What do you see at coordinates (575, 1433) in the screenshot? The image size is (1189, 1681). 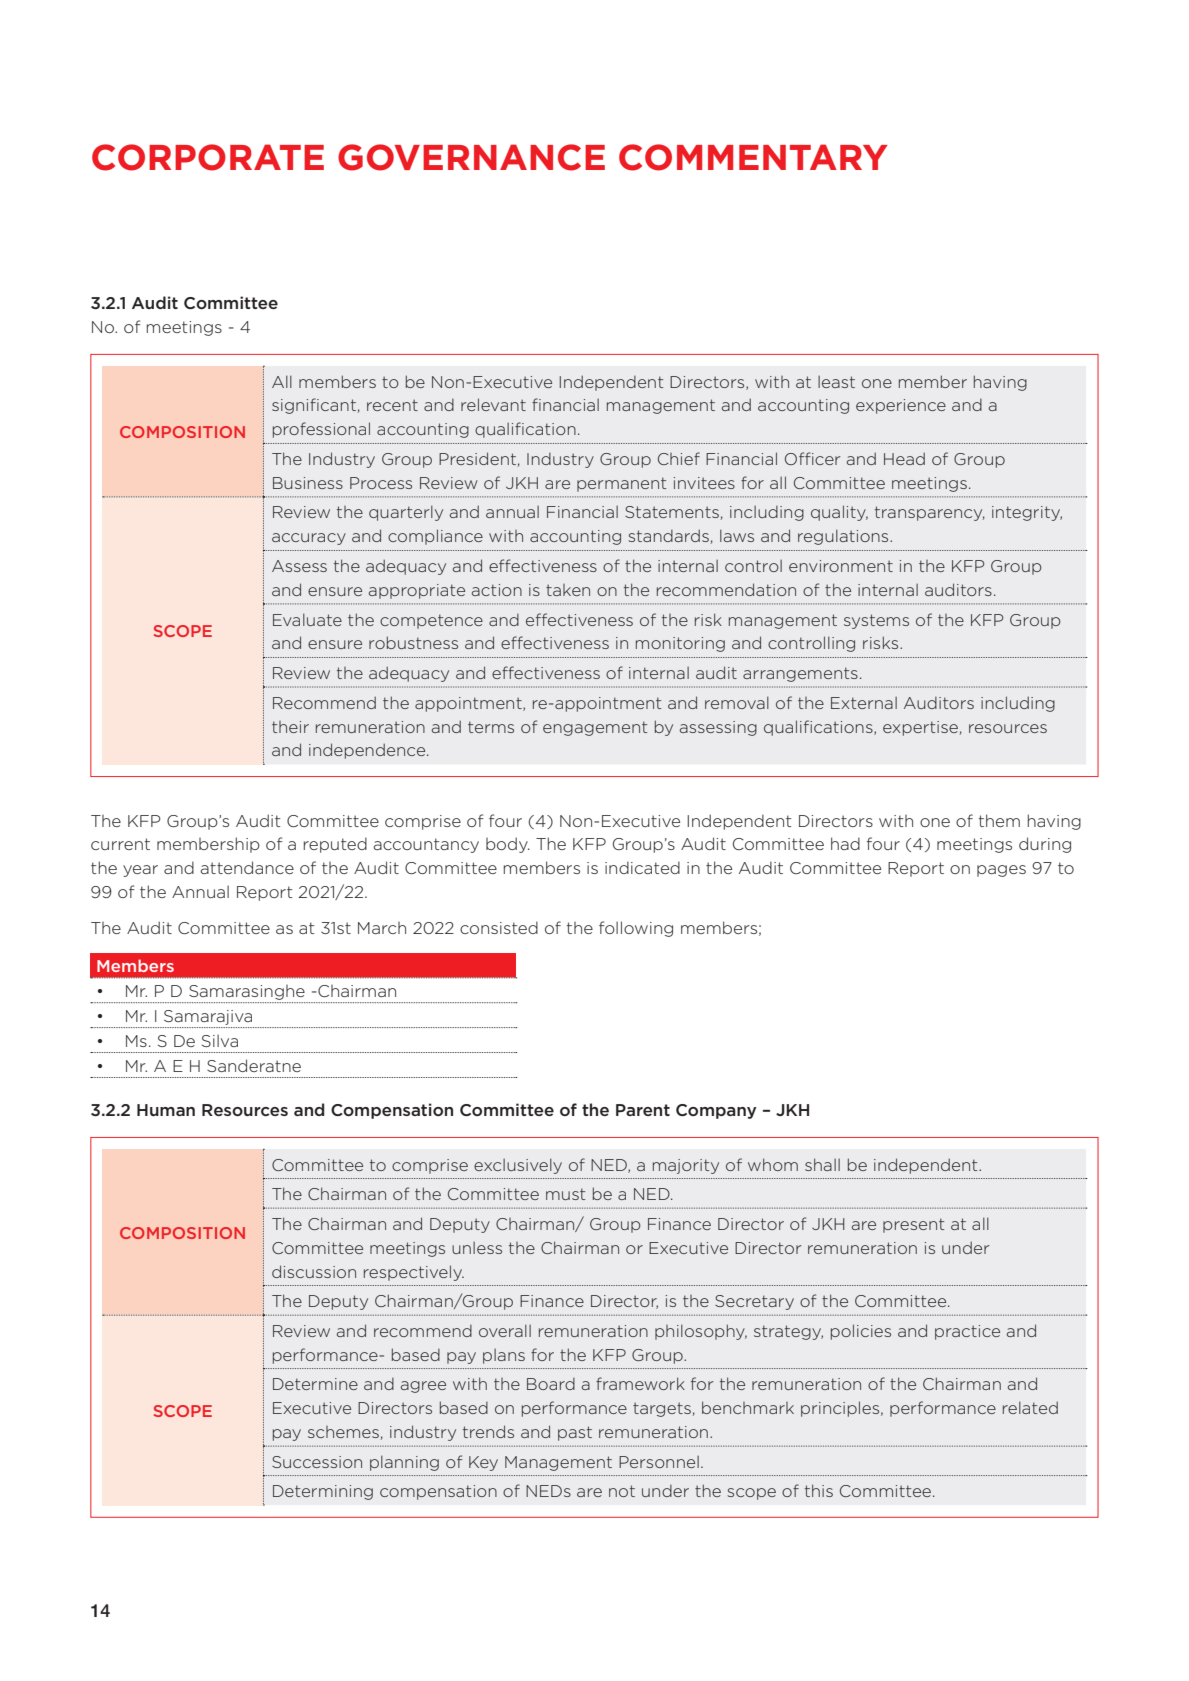 I see `past` at bounding box center [575, 1433].
